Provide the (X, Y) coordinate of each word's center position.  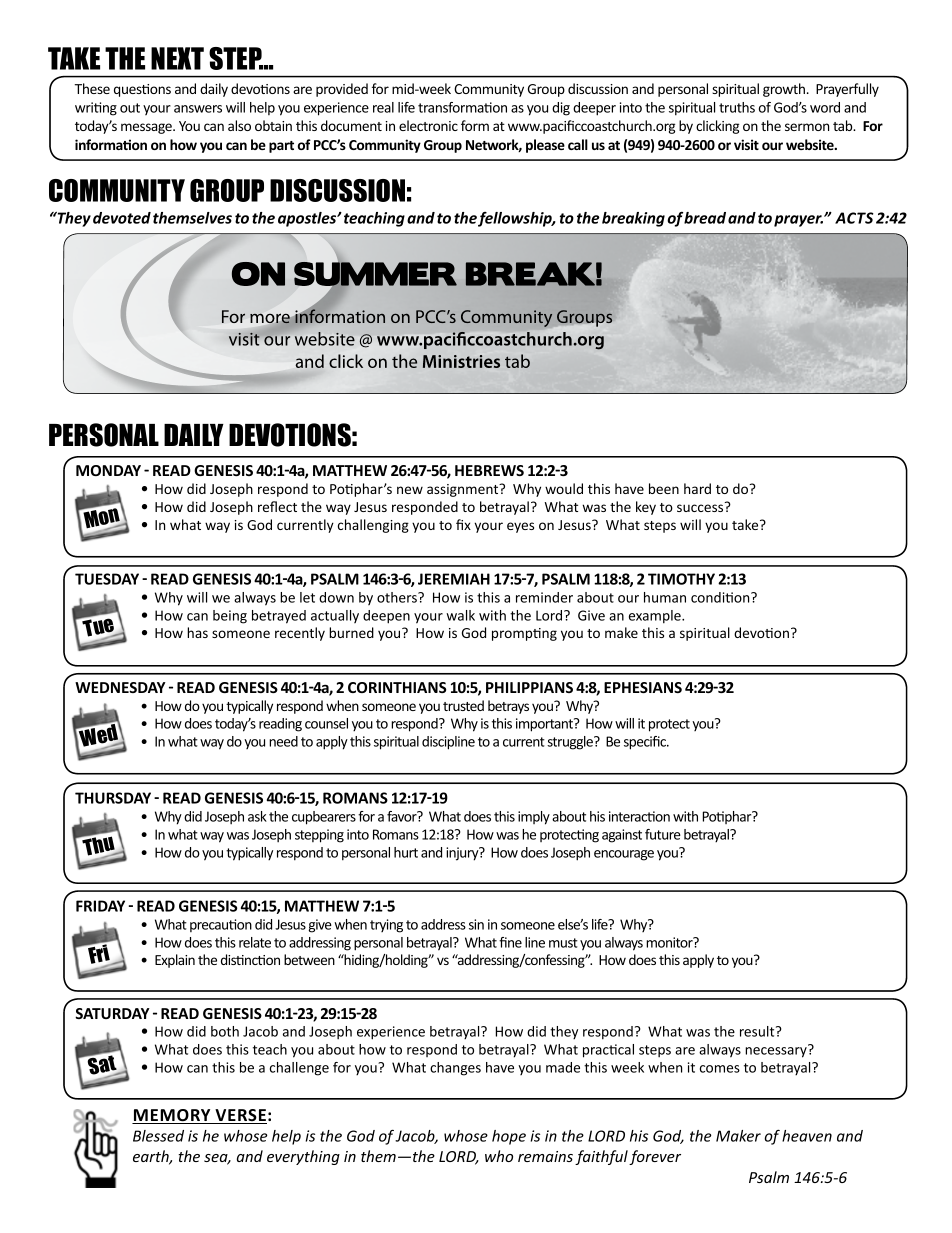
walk (460, 615)
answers (198, 109)
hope (509, 1137)
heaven (807, 1136)
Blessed (158, 1136)
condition (721, 597)
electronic (428, 125)
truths (737, 107)
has (197, 632)
